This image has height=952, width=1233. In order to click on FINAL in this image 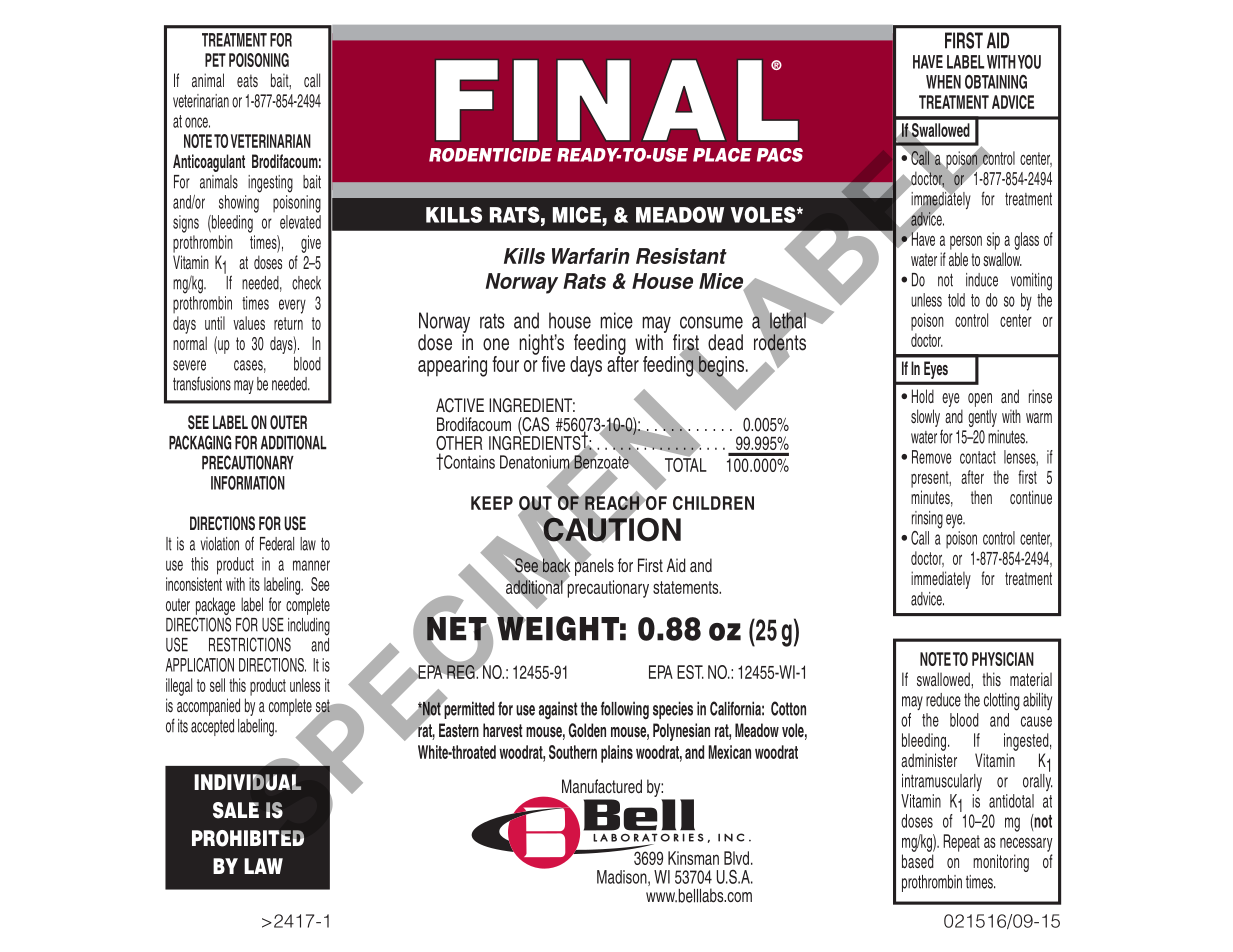, I will do `click(617, 100)`.
